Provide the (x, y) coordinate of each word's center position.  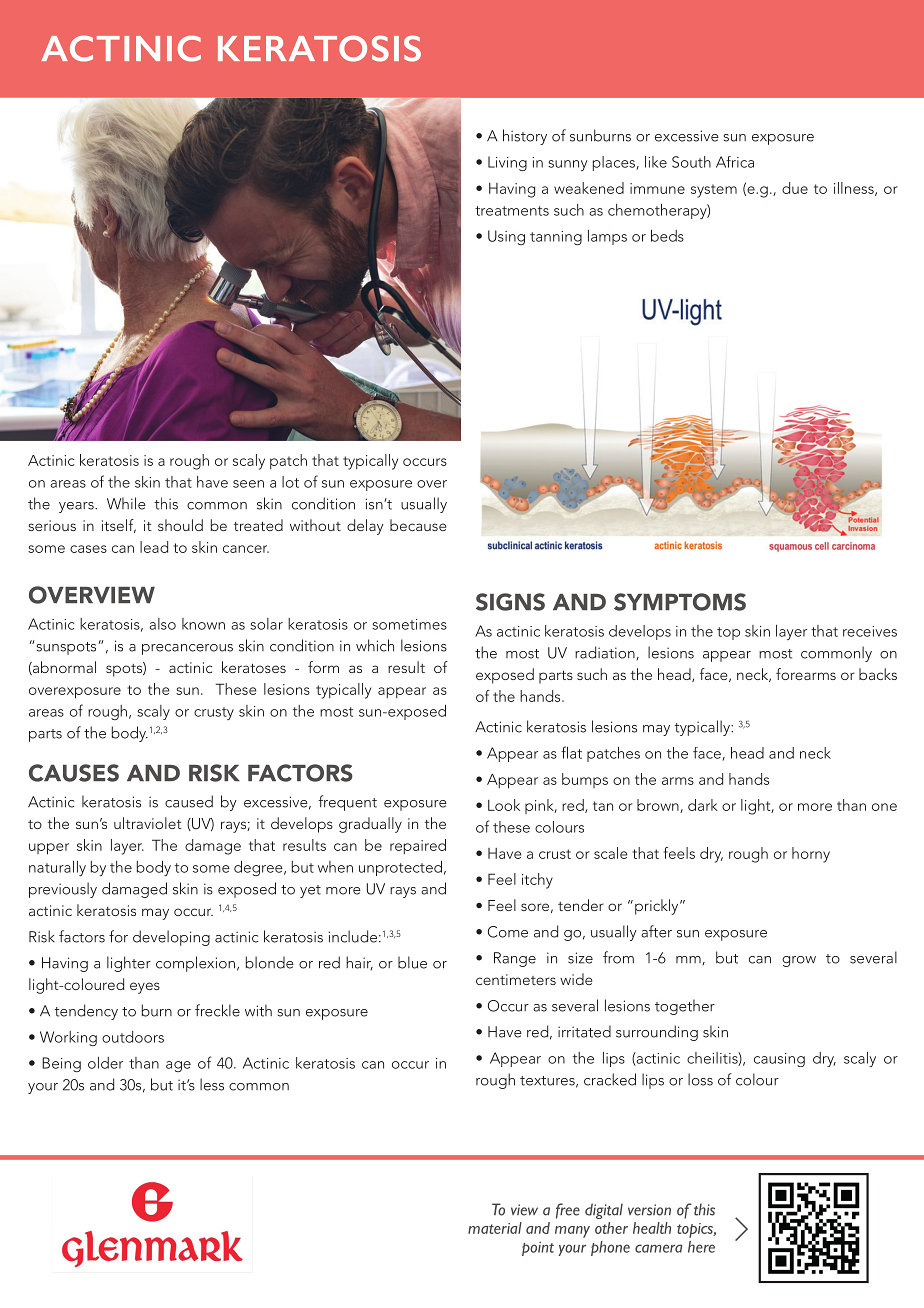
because (418, 525)
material (495, 1228)
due (795, 188)
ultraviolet (148, 823)
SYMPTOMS (680, 602)
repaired (418, 846)
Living (507, 163)
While (126, 503)
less (212, 1084)
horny (811, 855)
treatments (512, 211)
